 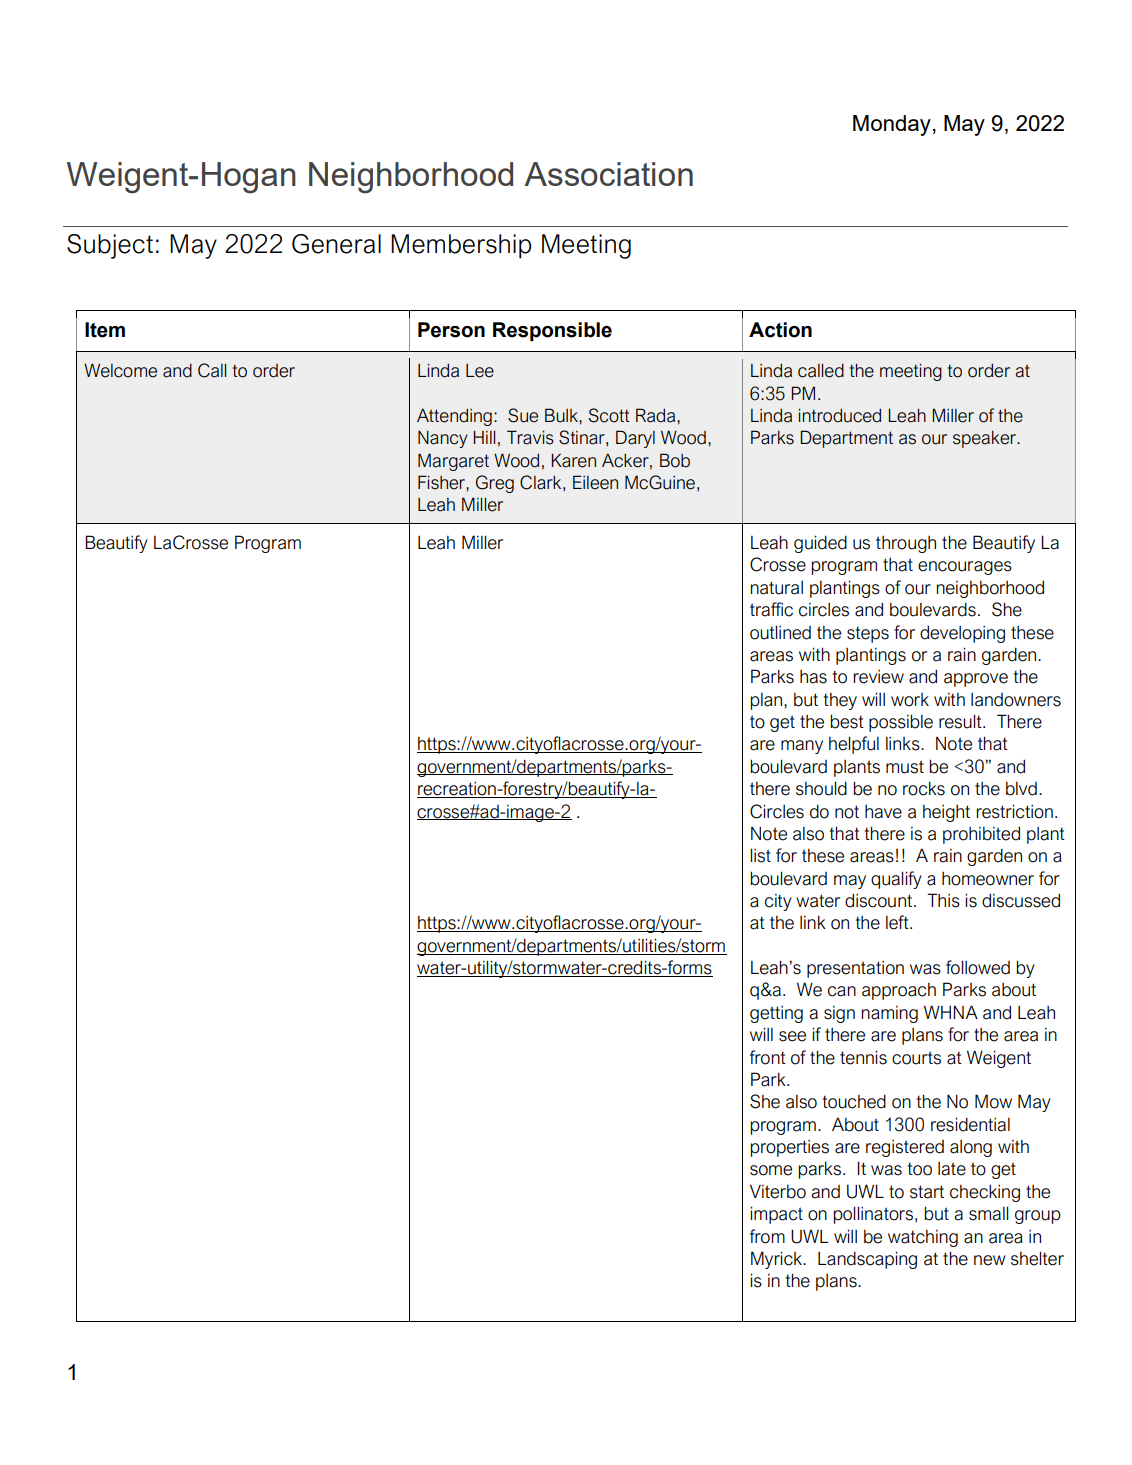 I want to click on Subject, so click(x=110, y=246).
